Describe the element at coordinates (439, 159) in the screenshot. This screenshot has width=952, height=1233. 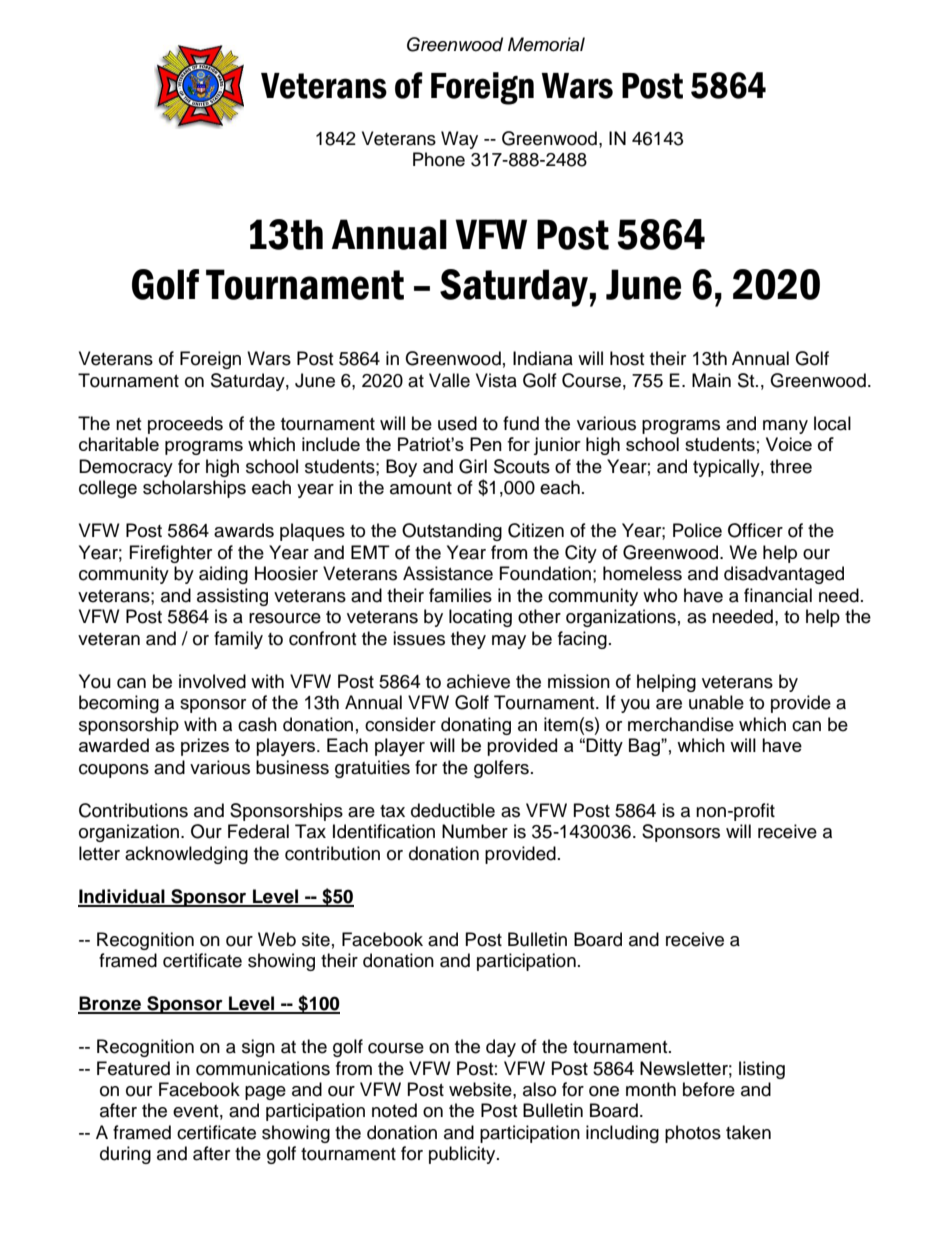
I see `Phone` at that location.
